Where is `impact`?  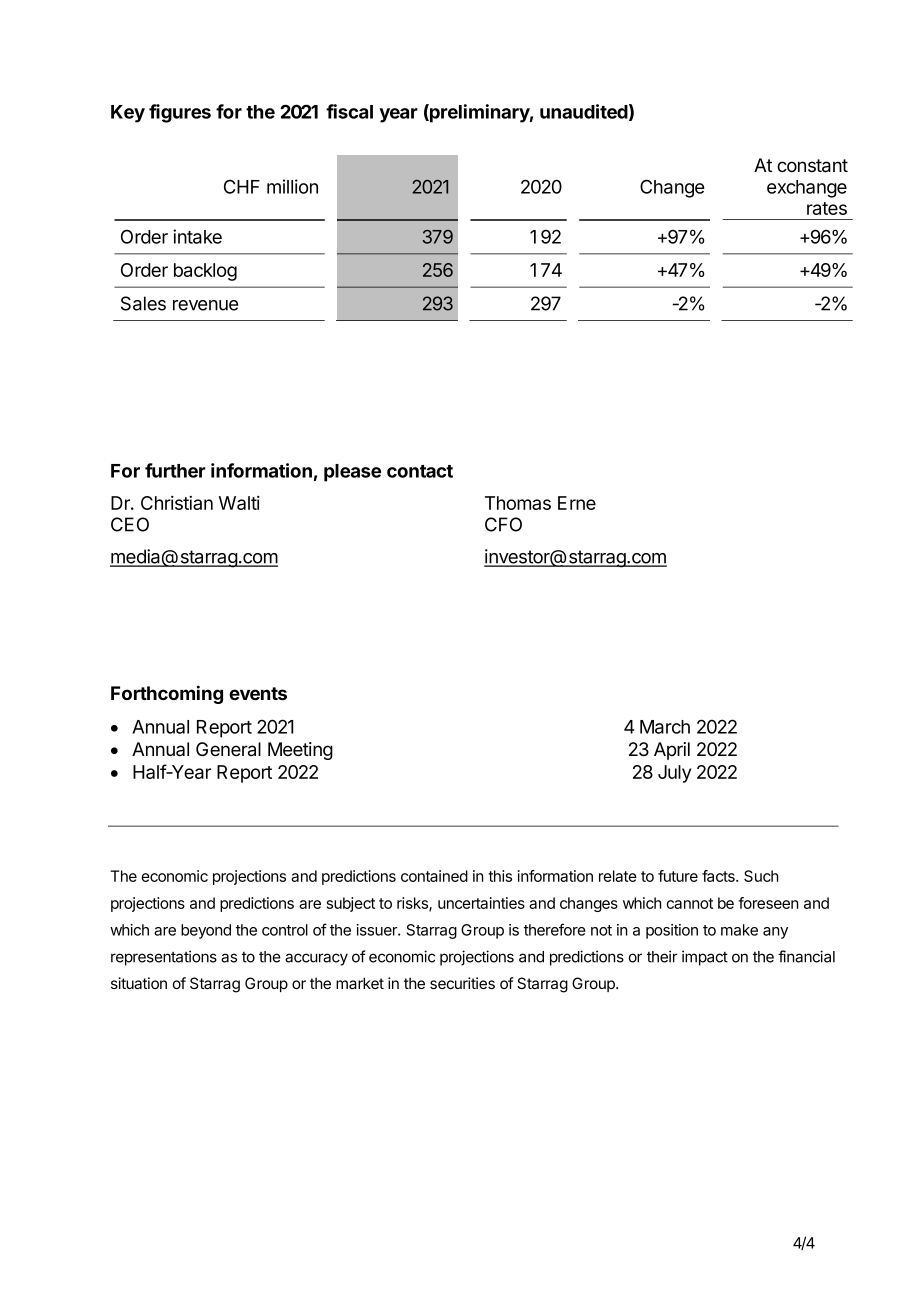
impact is located at coordinates (705, 958).
